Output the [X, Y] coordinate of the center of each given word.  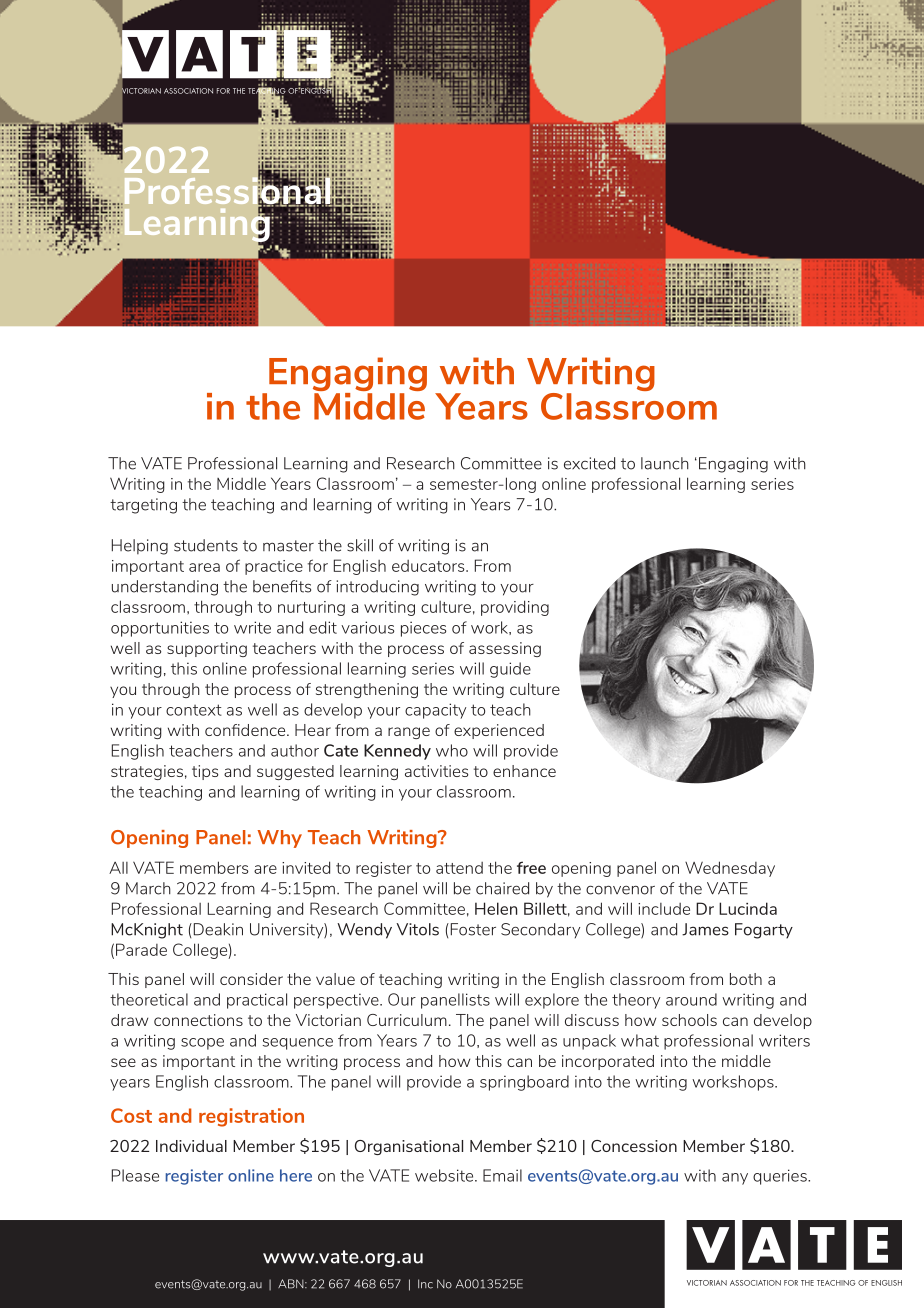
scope [202, 1044]
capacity [435, 711]
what [640, 1040]
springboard [524, 1083]
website [445, 1175]
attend [459, 868]
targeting [143, 506]
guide [510, 670]
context [194, 710]
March [148, 888]
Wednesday [730, 869]
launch [665, 463]
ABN [292, 1284]
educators [429, 566]
